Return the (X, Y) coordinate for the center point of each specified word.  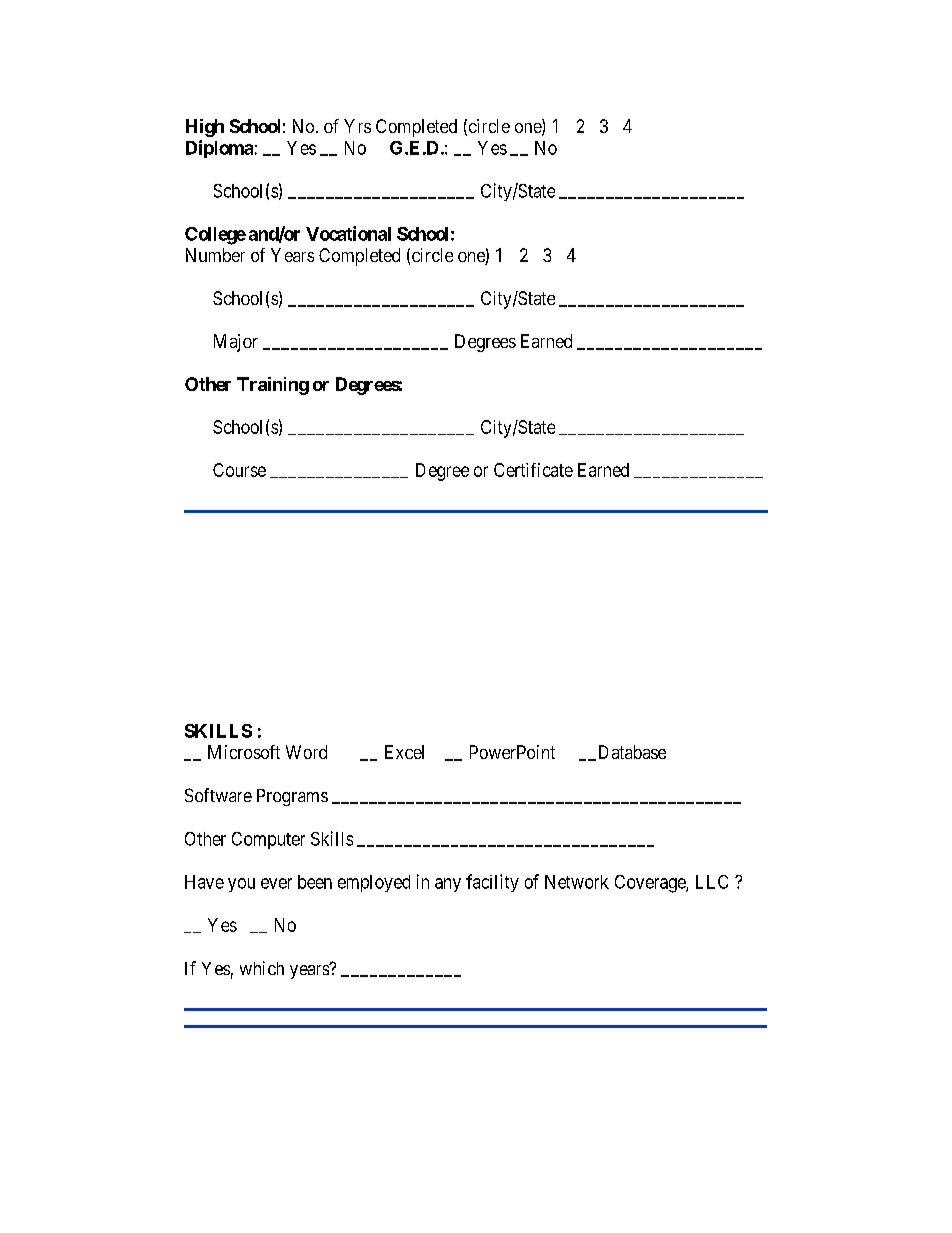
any (448, 885)
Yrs (357, 126)
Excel (404, 752)
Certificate (533, 470)
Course (239, 470)
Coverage (651, 884)
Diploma (219, 149)
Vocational (348, 233)
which (262, 968)
